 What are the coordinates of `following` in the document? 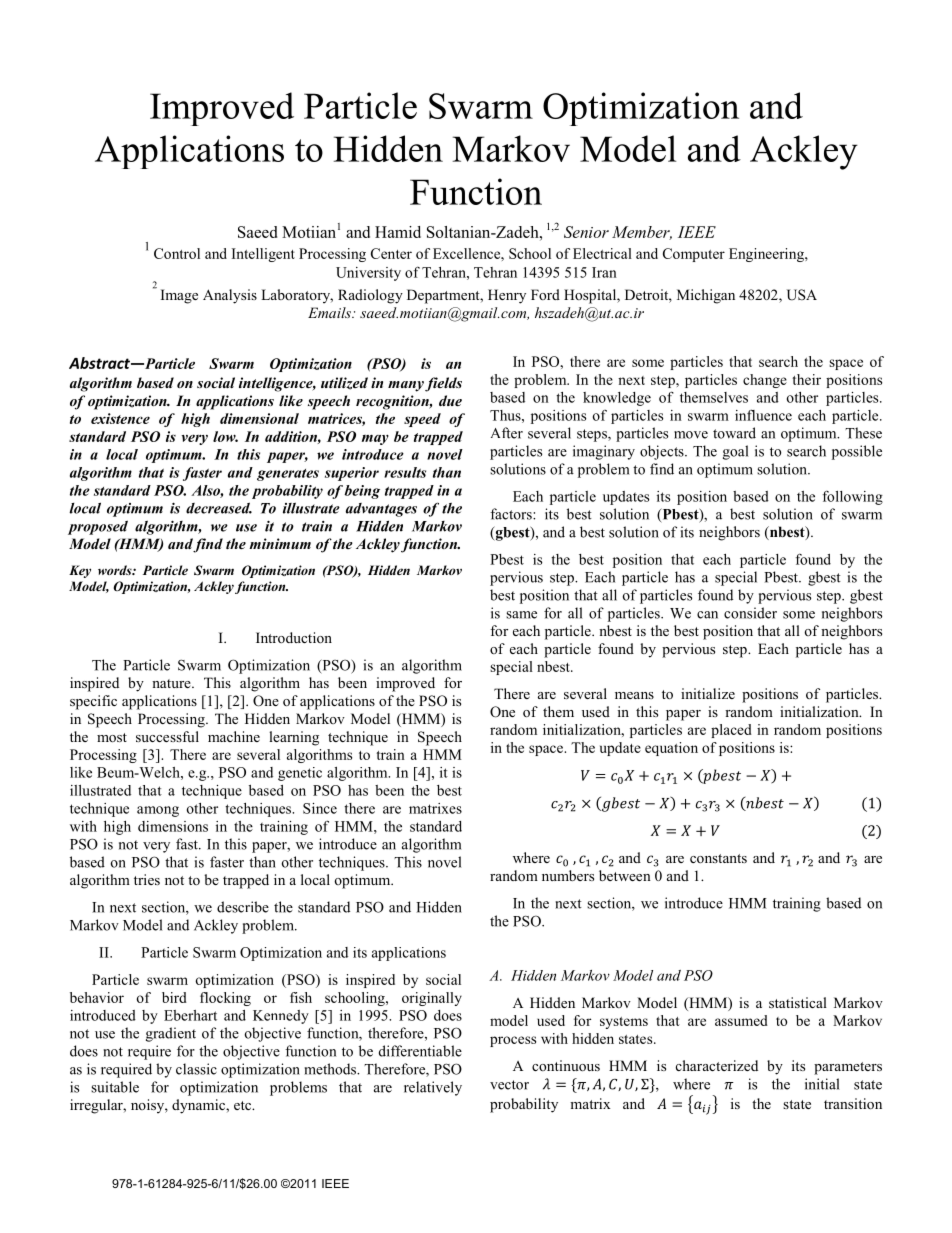 It's located at (853, 497).
